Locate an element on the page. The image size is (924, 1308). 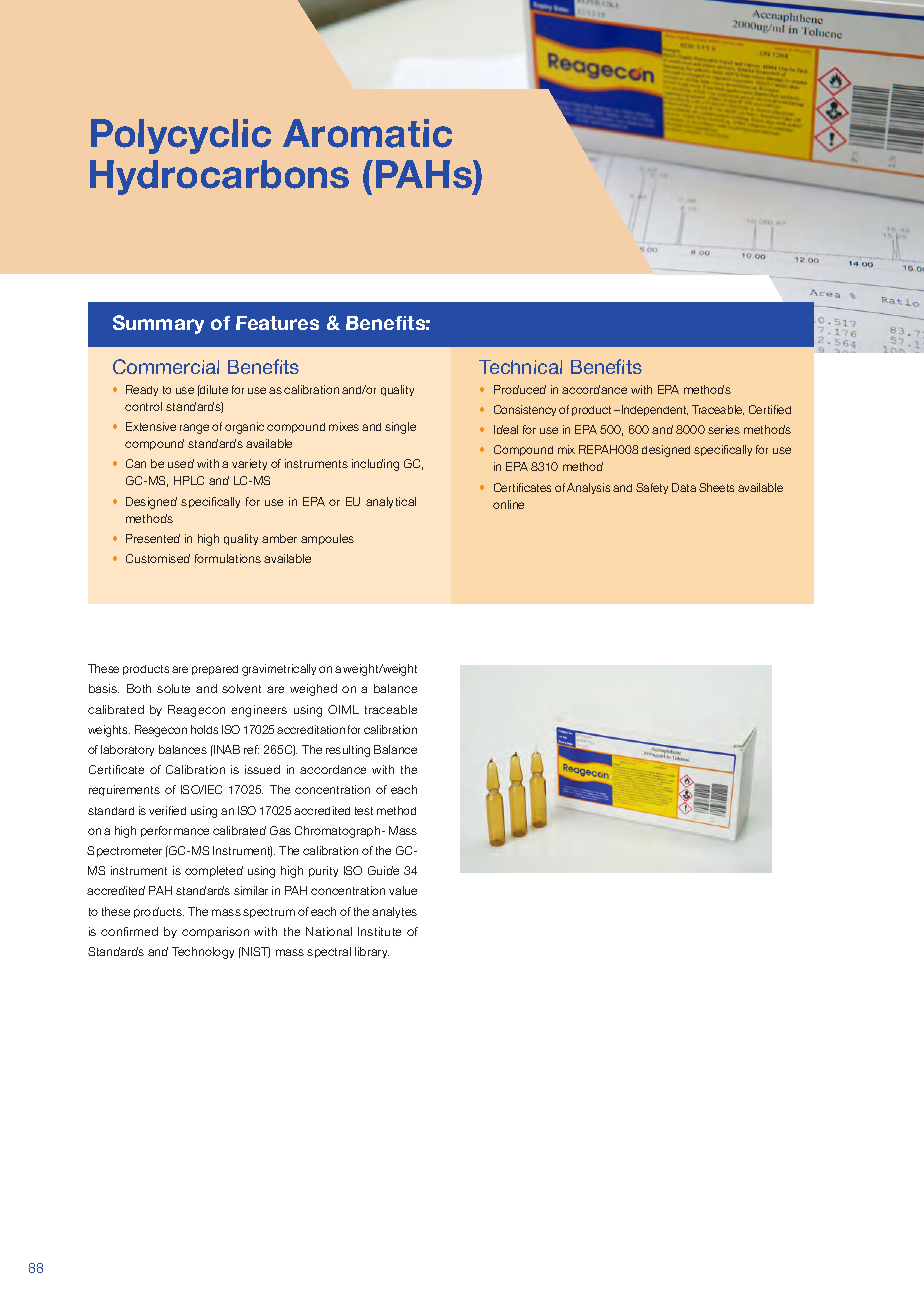
Aromatic is located at coordinates (367, 133).
